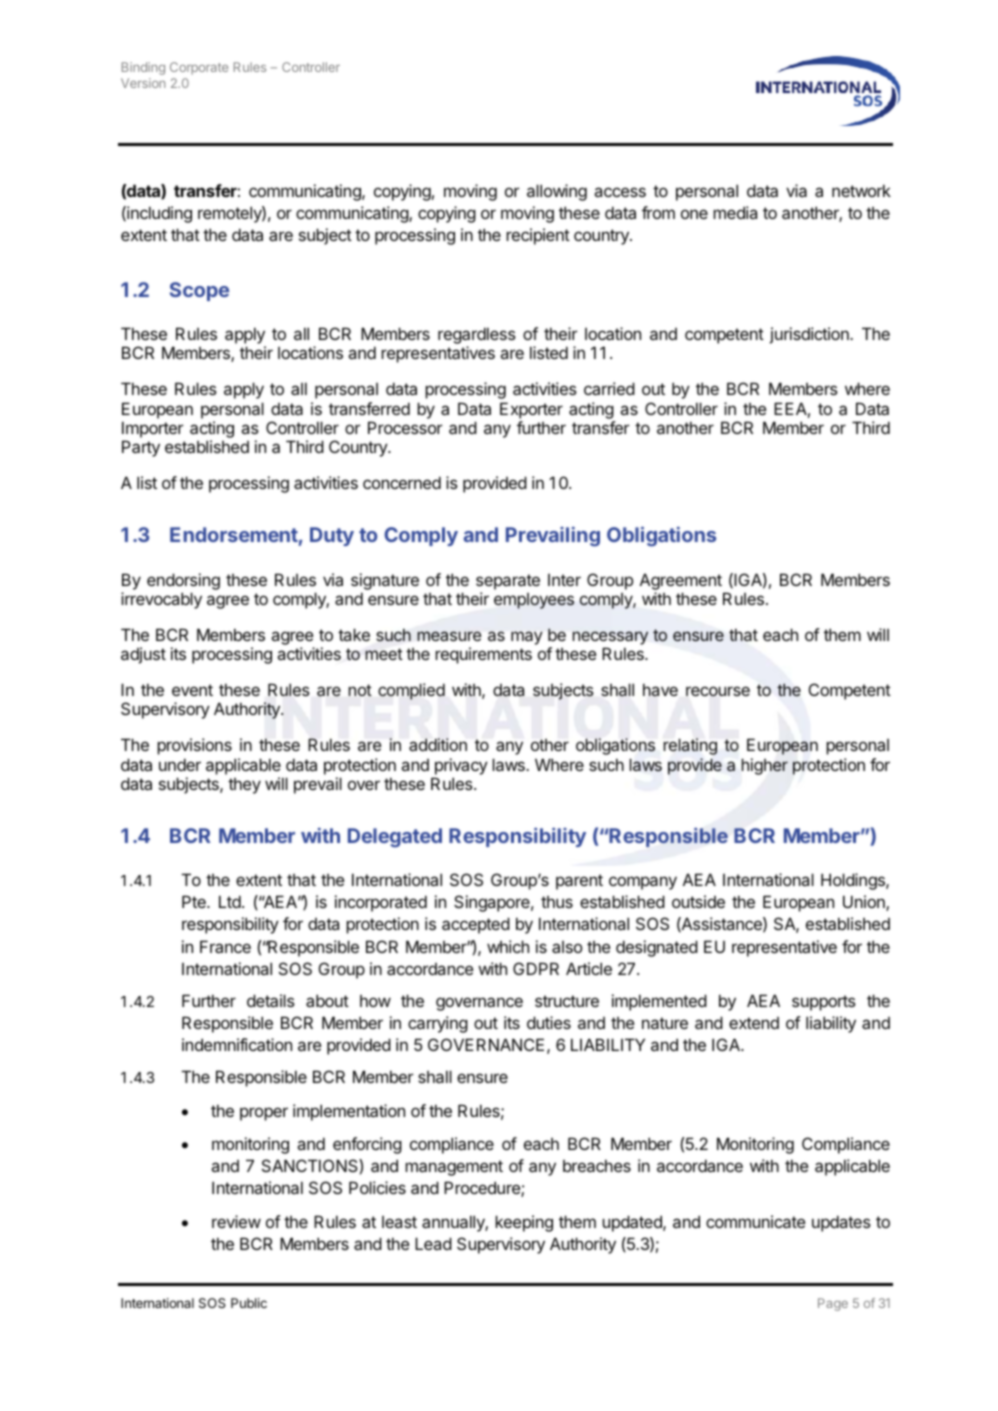  What do you see at coordinates (141, 448) in the image?
I see `Party` at bounding box center [141, 448].
